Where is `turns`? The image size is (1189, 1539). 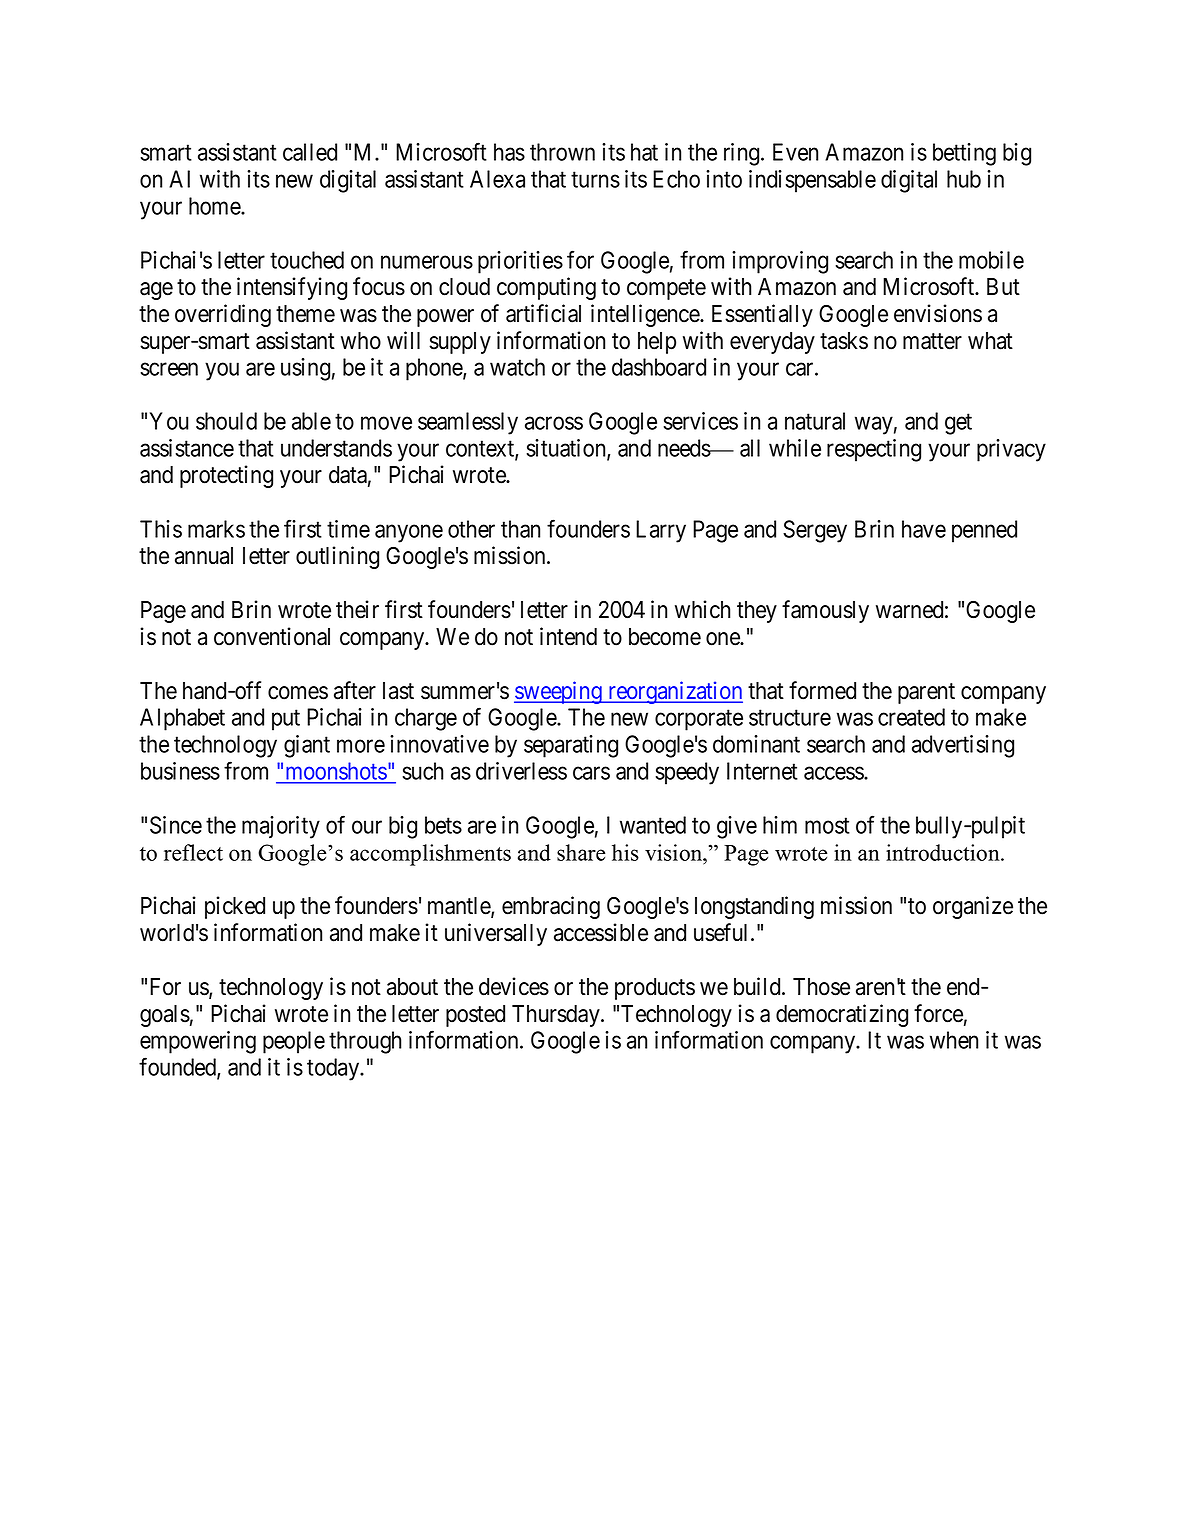
turns is located at coordinates (595, 180).
